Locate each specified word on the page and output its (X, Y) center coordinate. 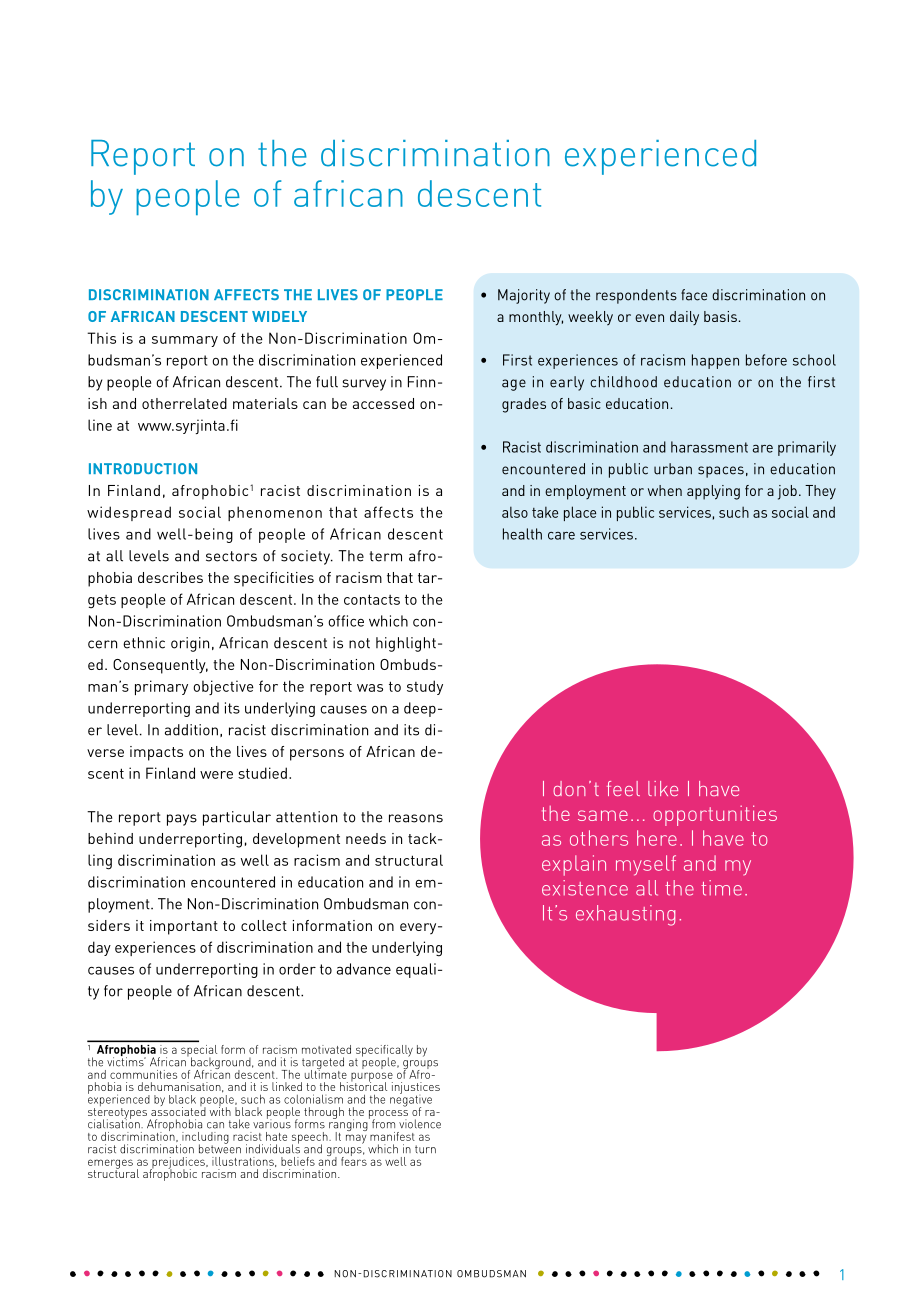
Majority (524, 296)
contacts (372, 599)
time (721, 888)
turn (425, 1149)
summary (185, 341)
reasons (416, 818)
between (220, 1148)
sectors (231, 556)
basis (720, 316)
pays (182, 820)
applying (713, 492)
